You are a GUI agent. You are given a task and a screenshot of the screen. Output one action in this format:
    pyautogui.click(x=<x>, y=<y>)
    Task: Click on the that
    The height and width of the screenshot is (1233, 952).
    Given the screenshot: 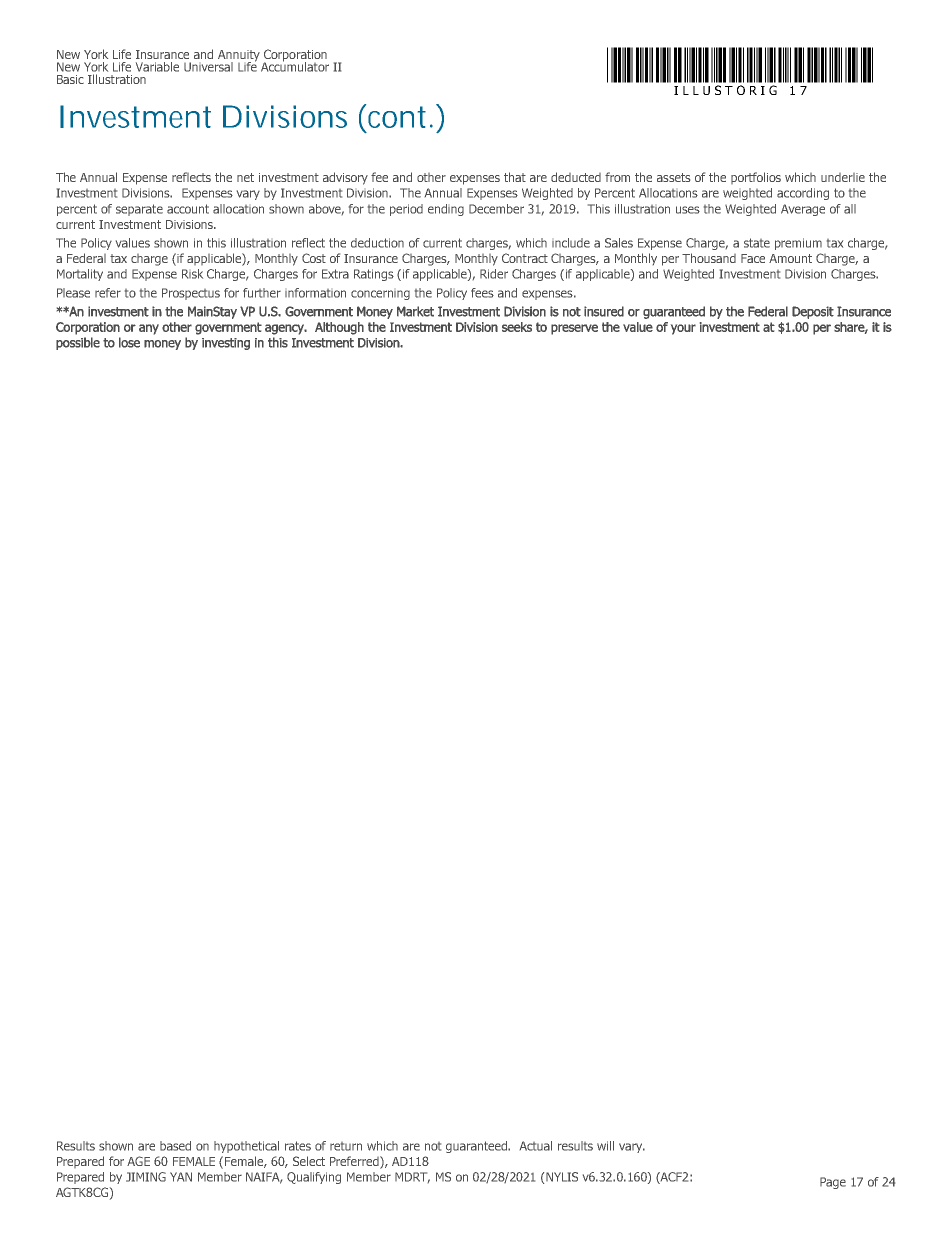 What is the action you would take?
    pyautogui.click(x=515, y=177)
